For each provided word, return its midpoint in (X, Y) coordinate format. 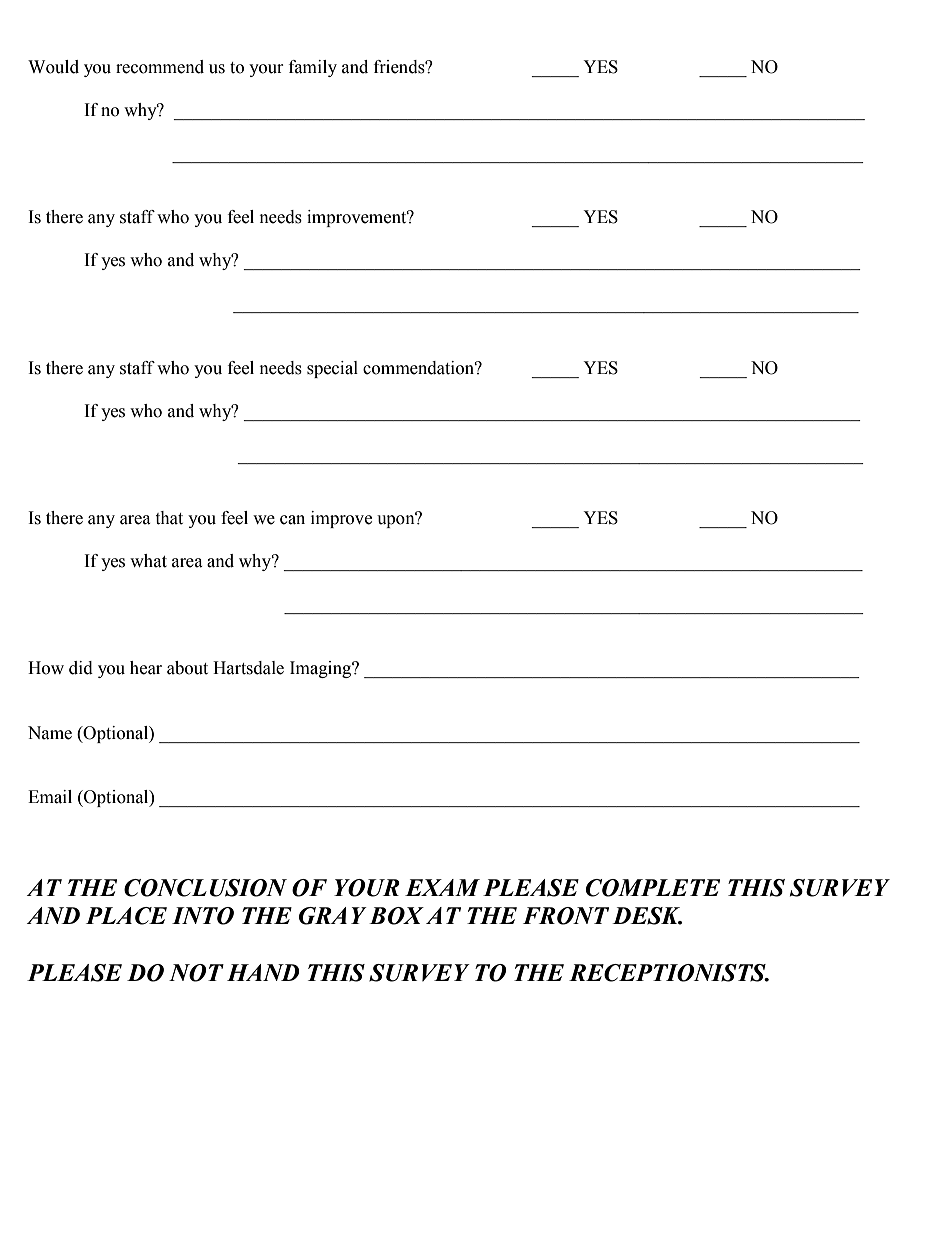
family (313, 68)
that (169, 518)
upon (397, 520)
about (187, 668)
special (332, 369)
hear (146, 668)
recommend (160, 67)
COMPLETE (653, 888)
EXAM (442, 887)
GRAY (333, 916)
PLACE (126, 916)
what (148, 561)
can (292, 520)
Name (50, 733)
